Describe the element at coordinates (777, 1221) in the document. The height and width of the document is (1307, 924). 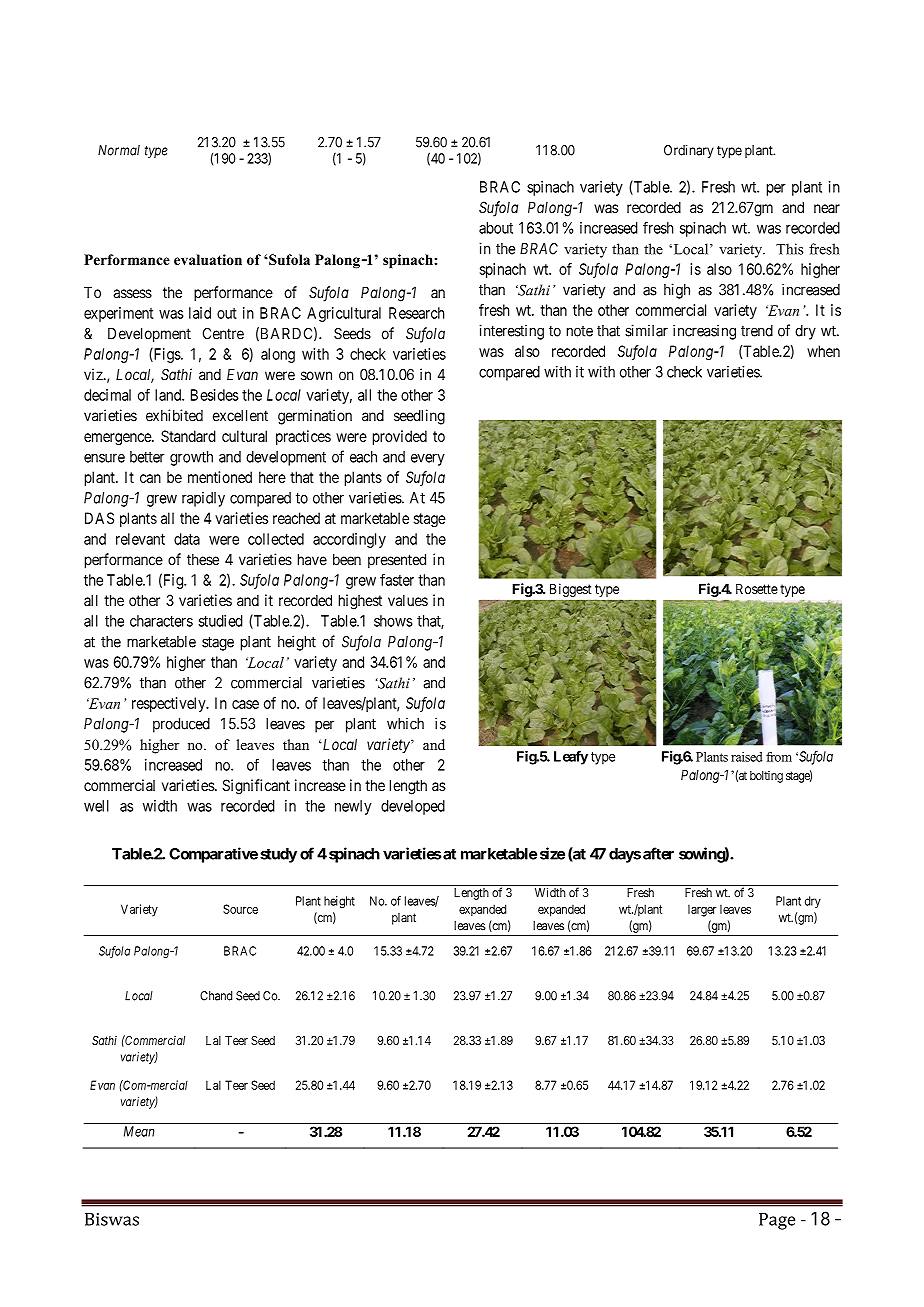
I see `Page` at that location.
